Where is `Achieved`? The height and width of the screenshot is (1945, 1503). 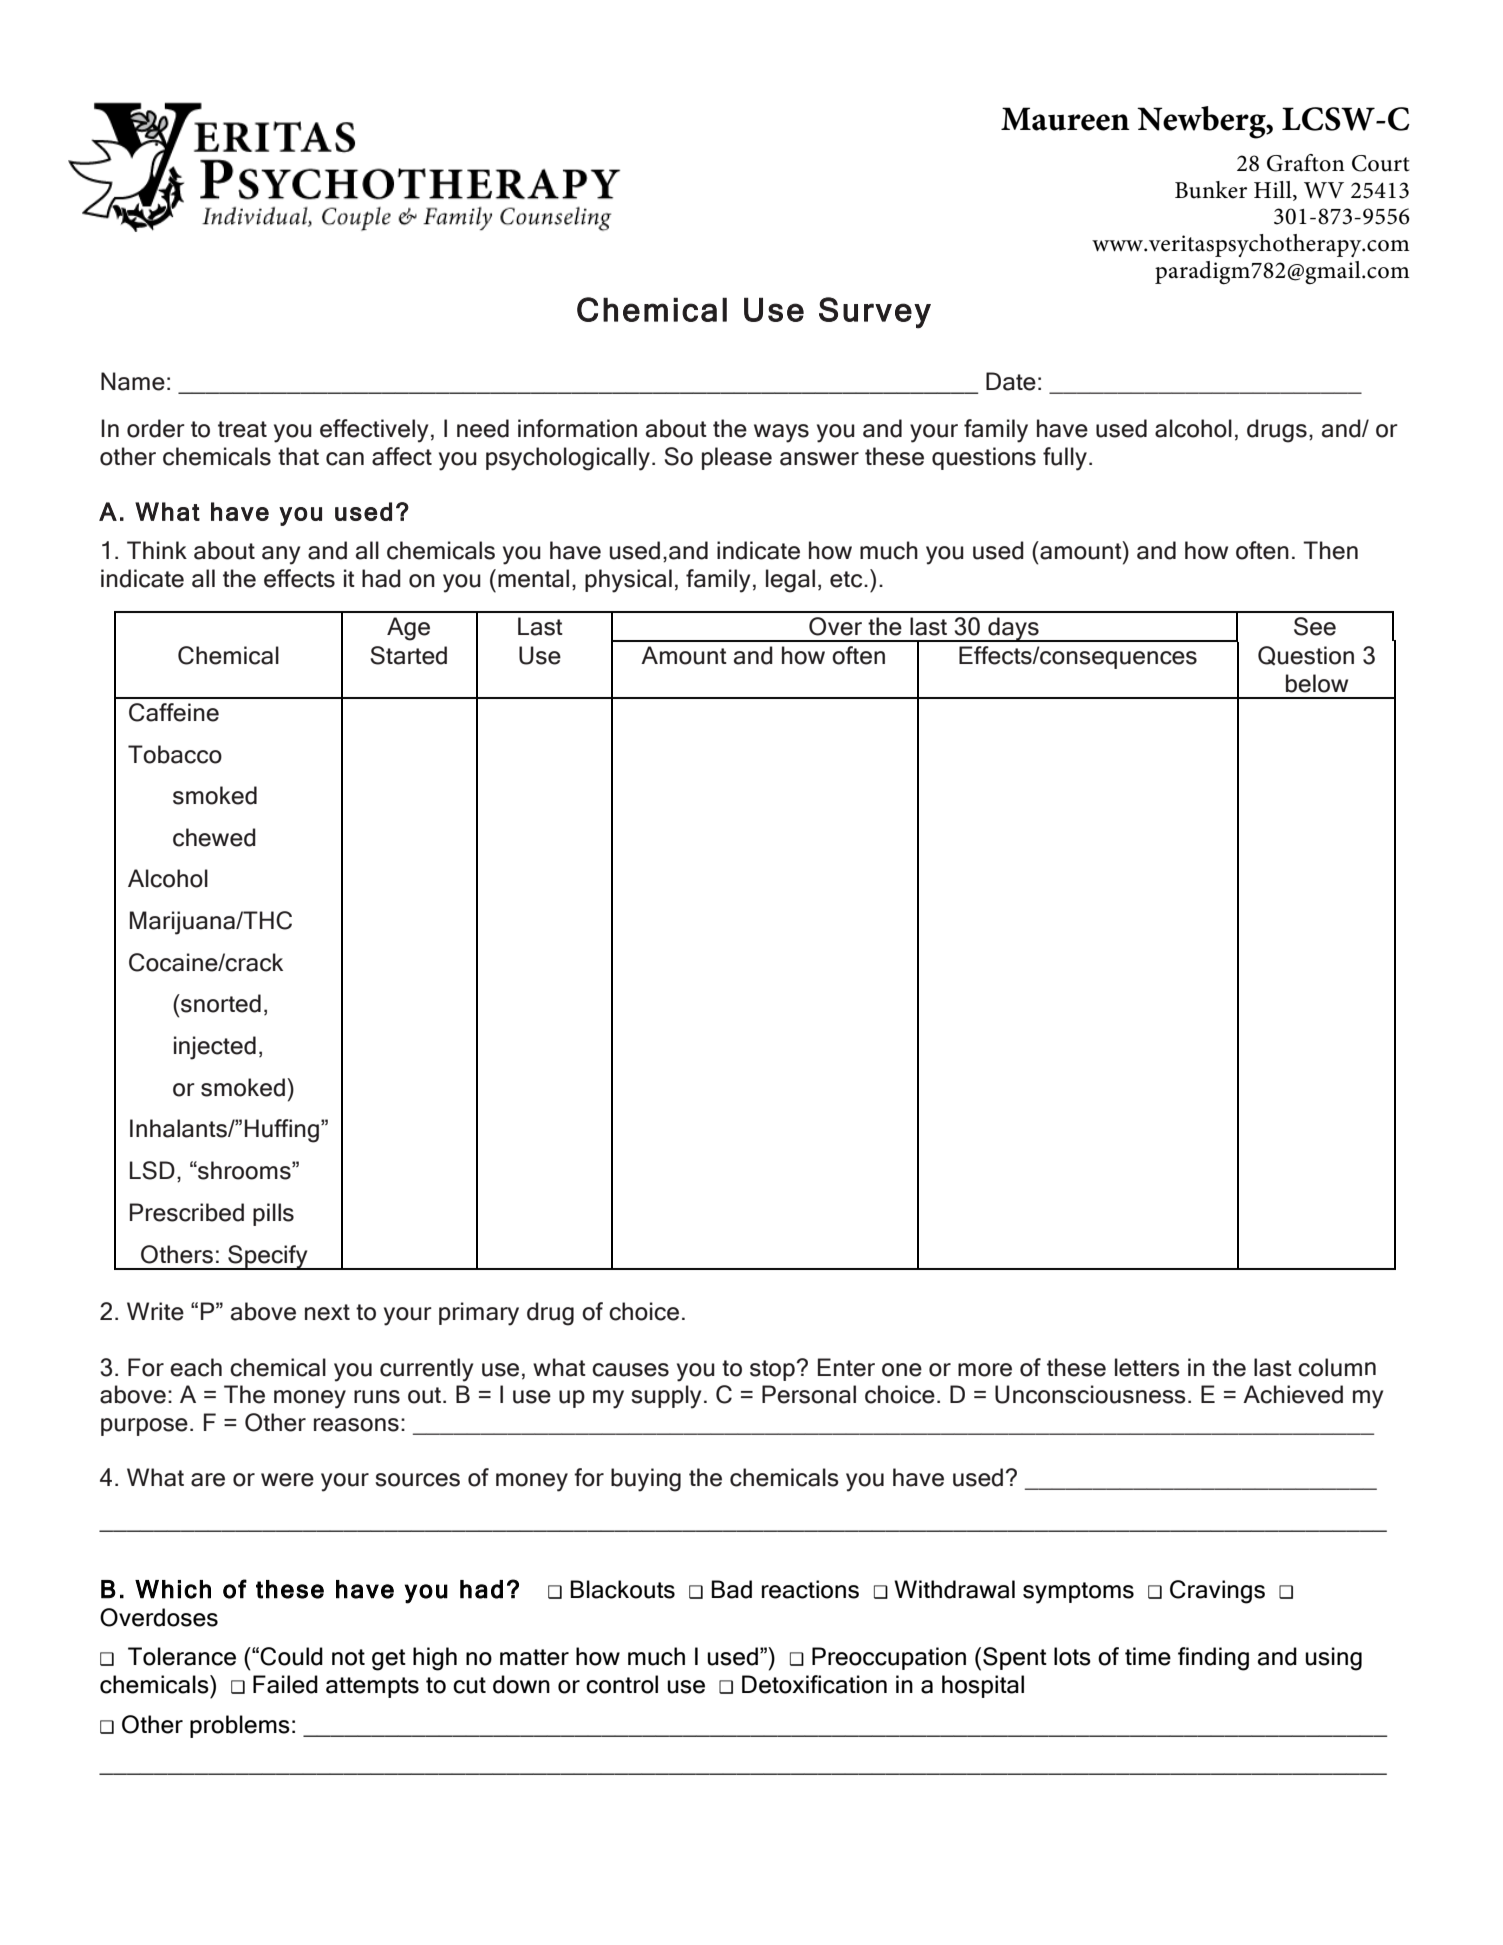 Achieved is located at coordinates (1293, 1394).
